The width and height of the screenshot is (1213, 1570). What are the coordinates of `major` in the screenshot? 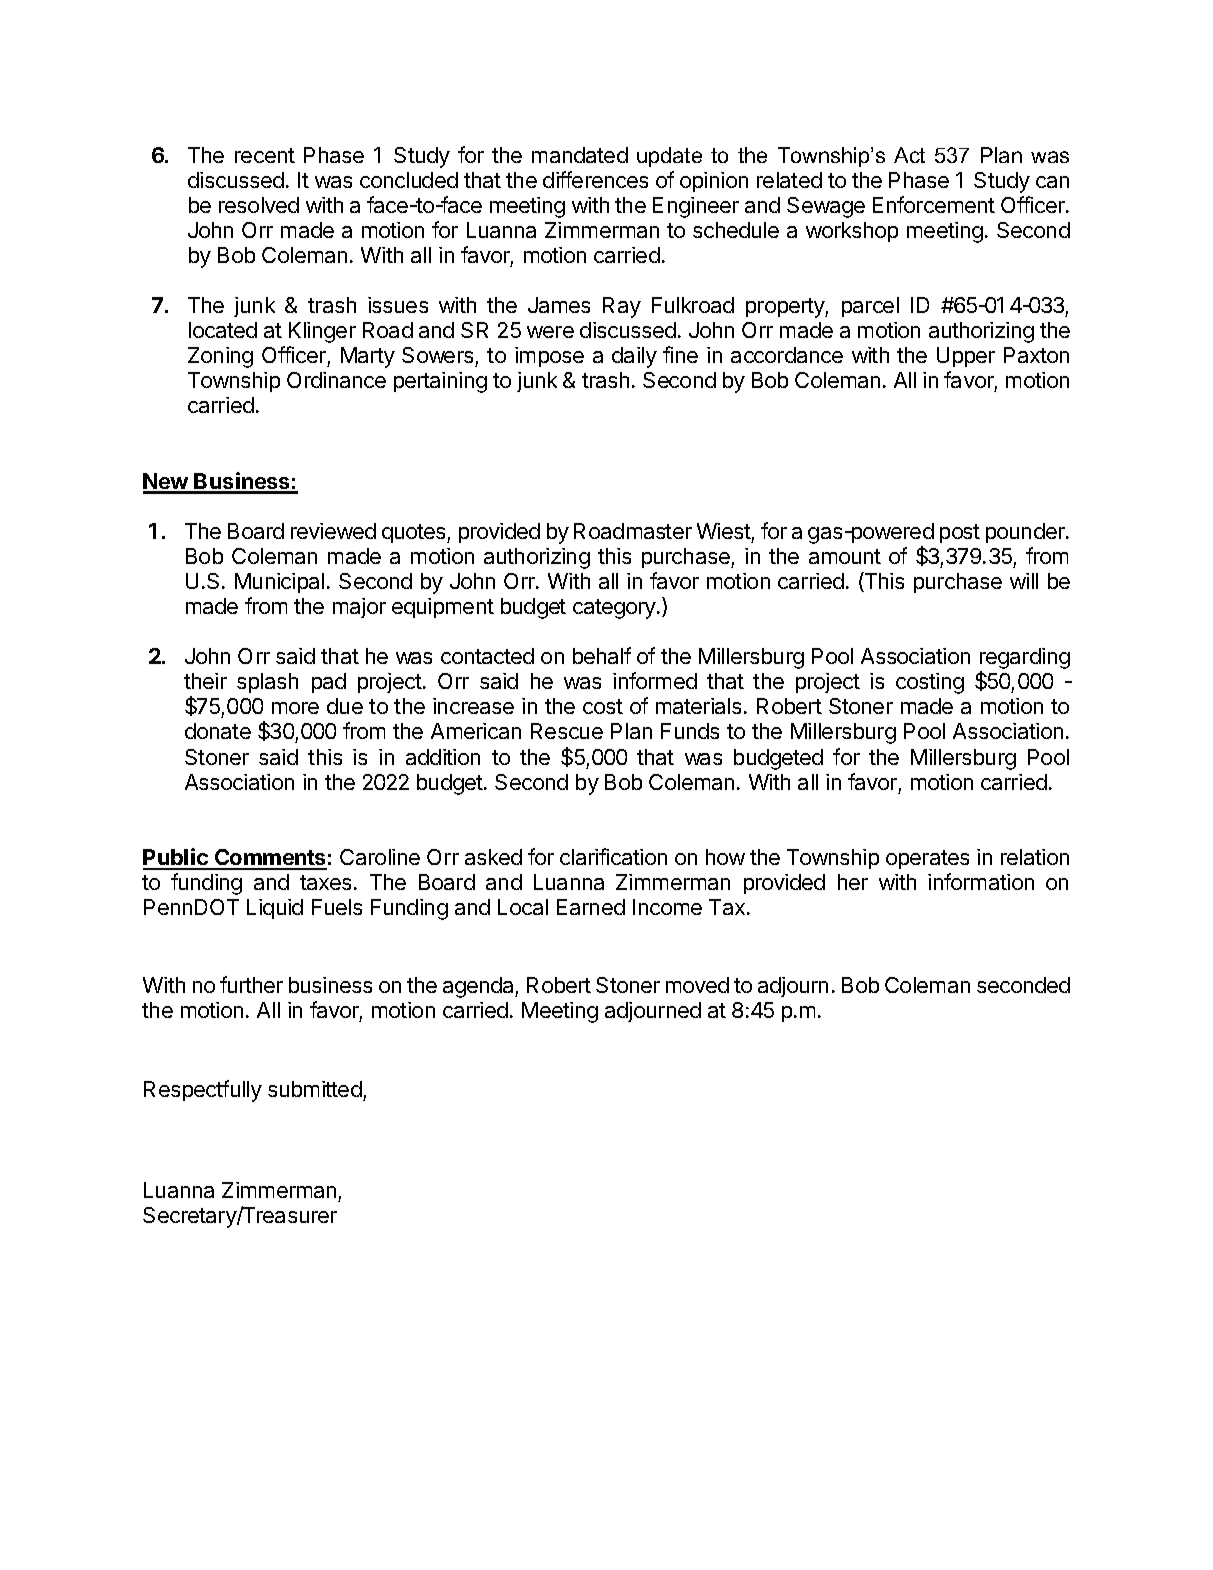 It's located at (359, 608).
